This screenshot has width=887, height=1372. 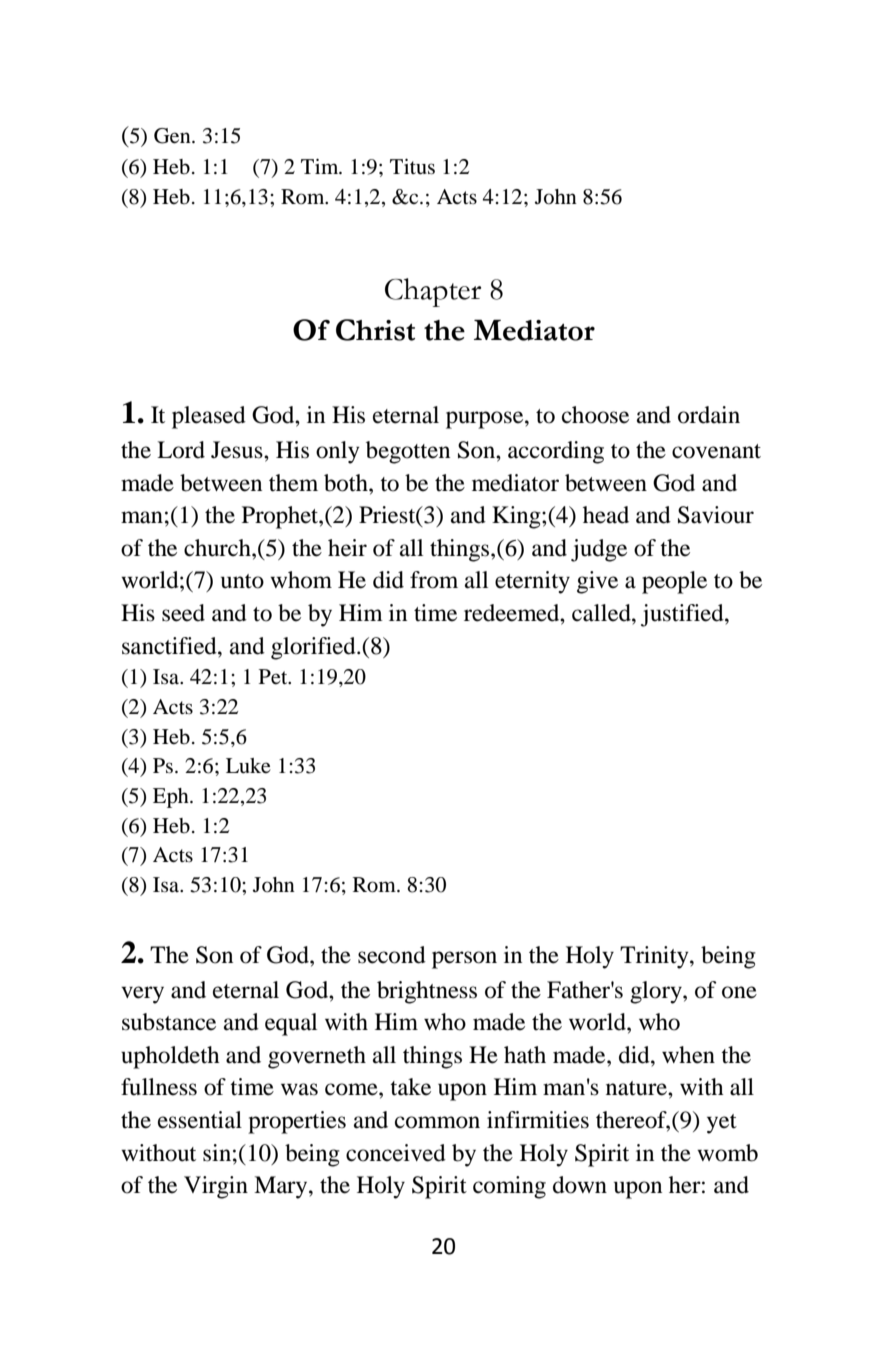 I want to click on common, so click(x=437, y=1122).
